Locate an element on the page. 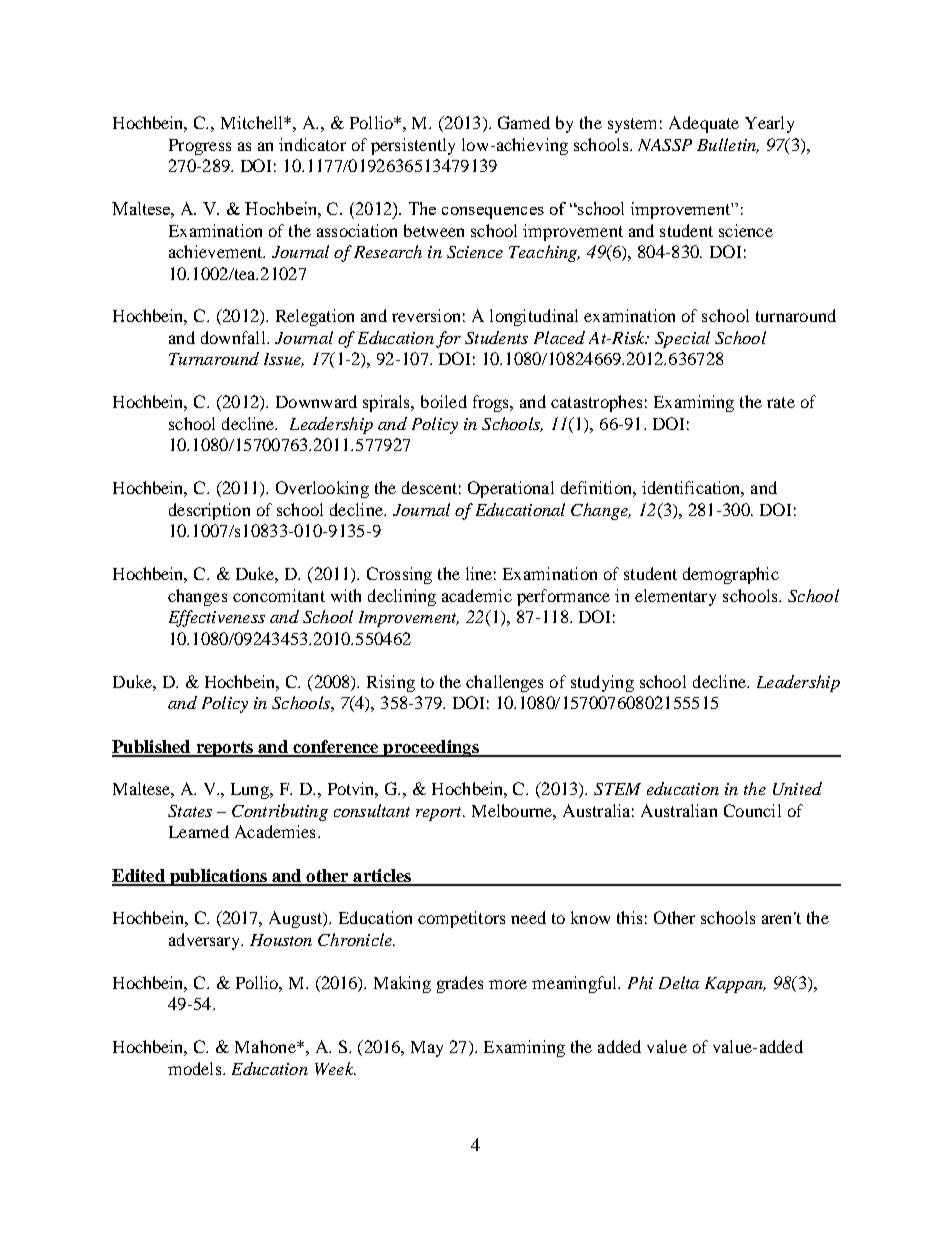  frogs is located at coordinates (492, 403).
